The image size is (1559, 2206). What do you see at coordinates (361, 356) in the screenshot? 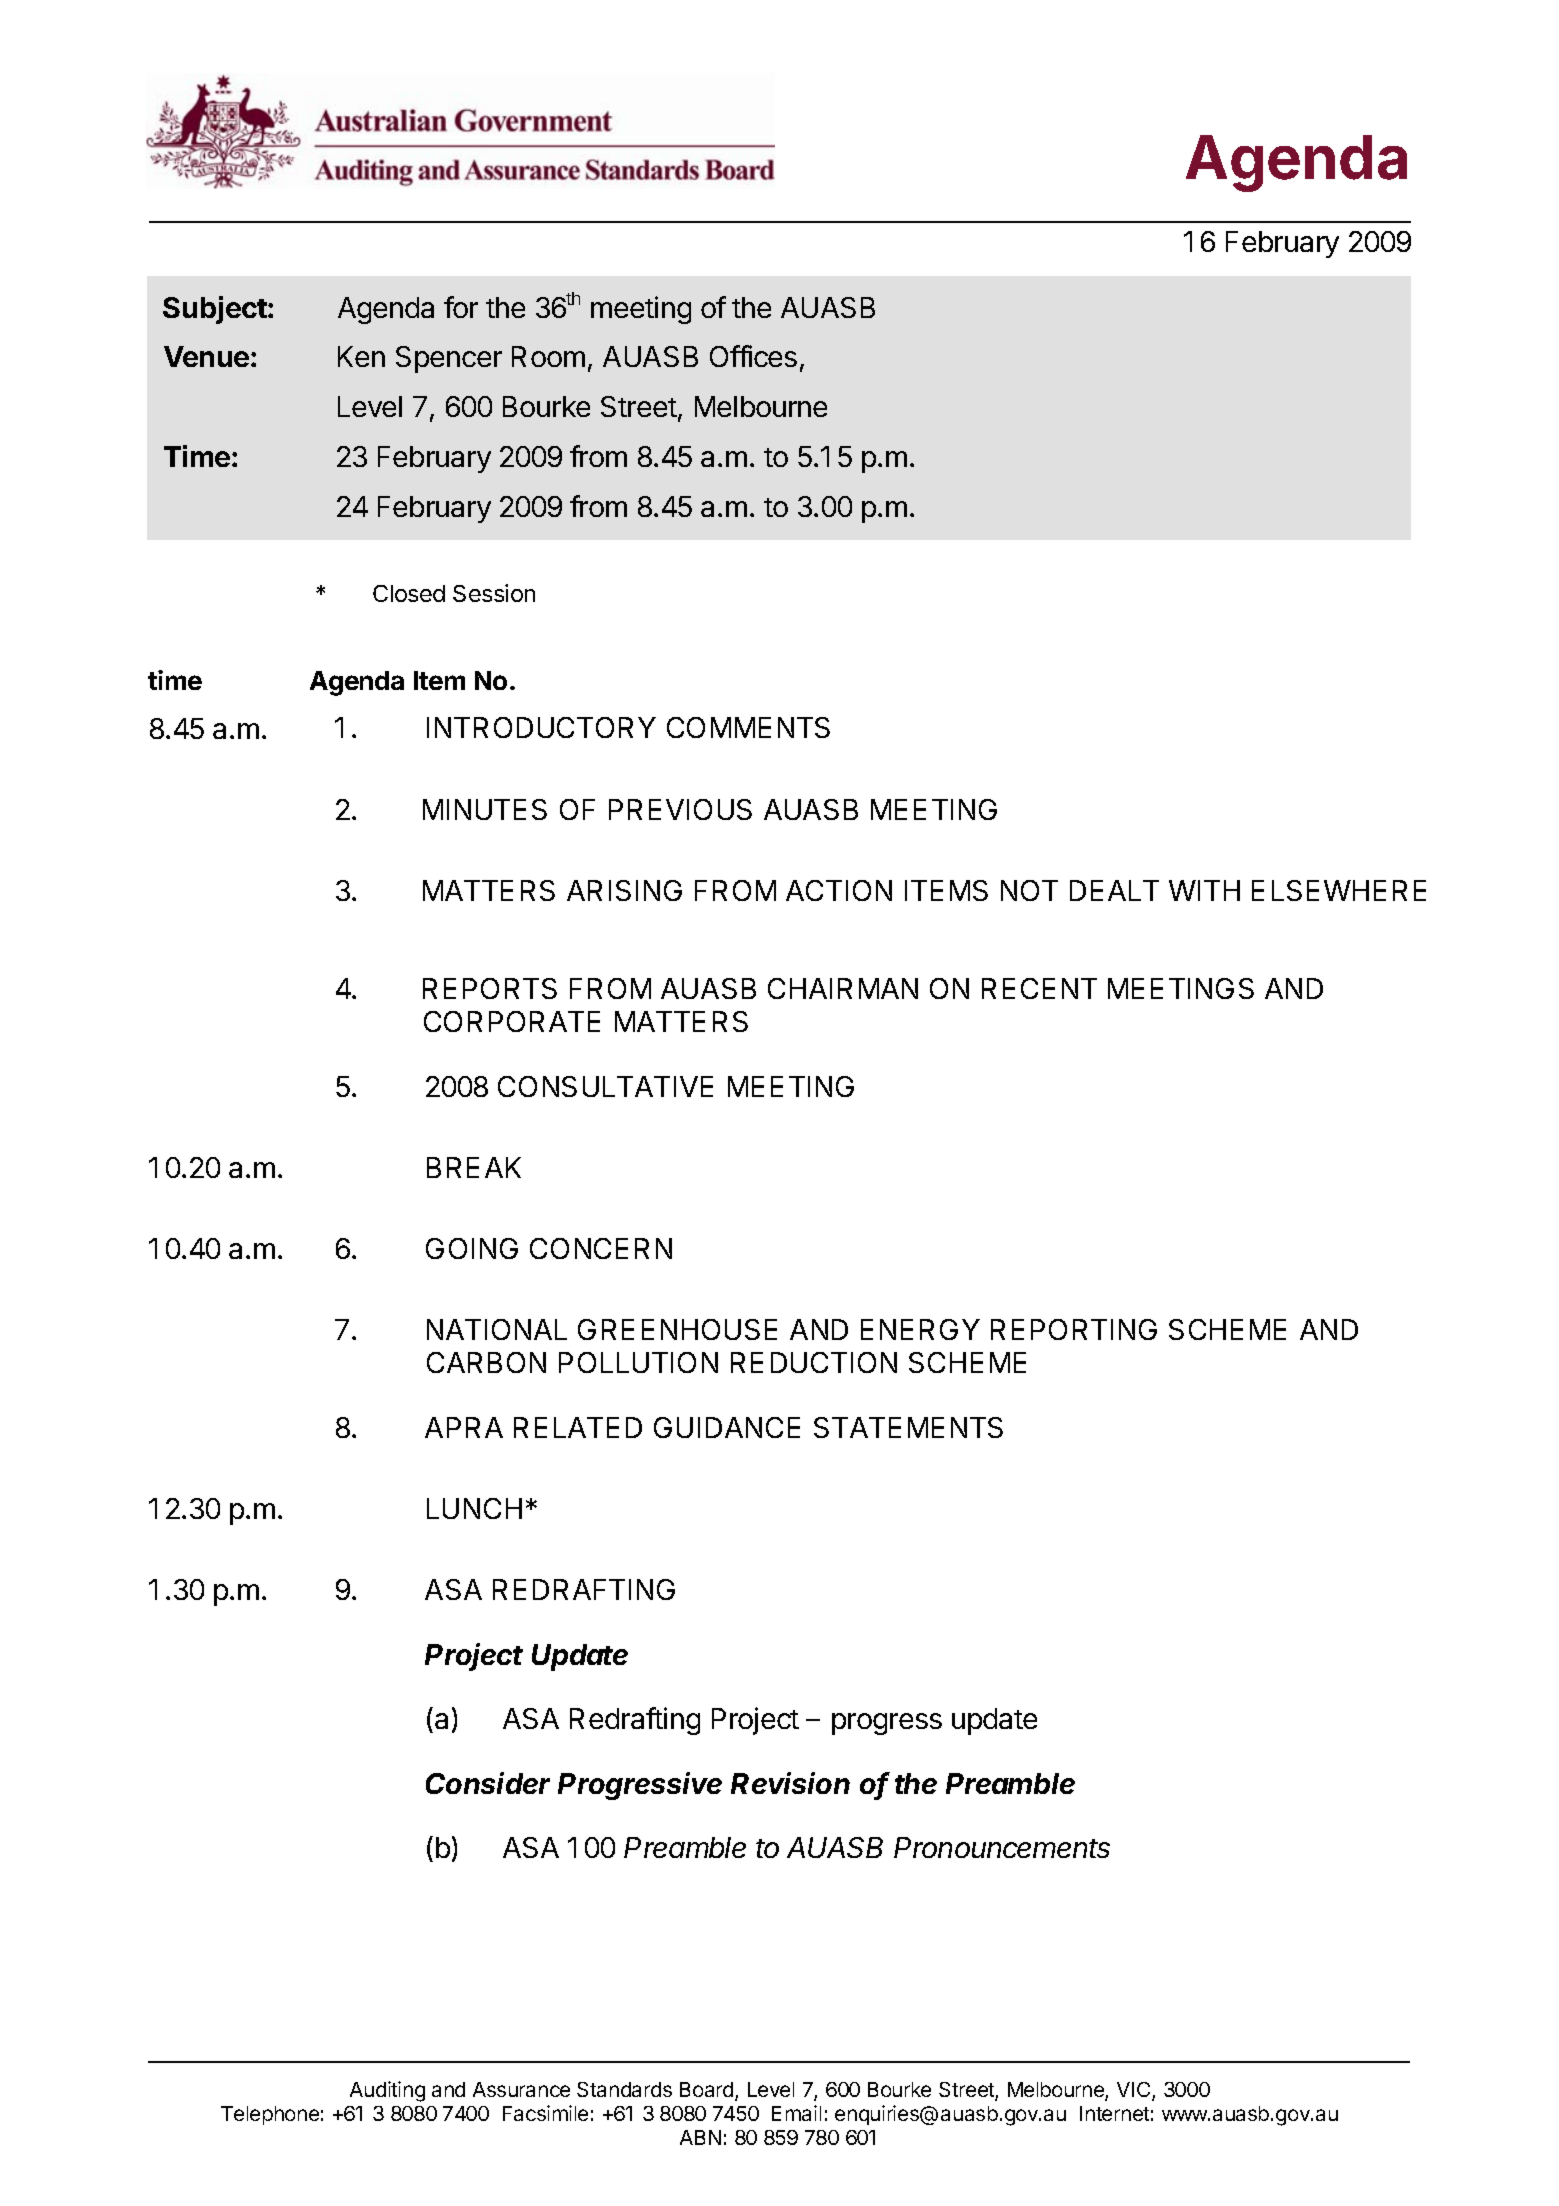
I see `Ken` at bounding box center [361, 356].
